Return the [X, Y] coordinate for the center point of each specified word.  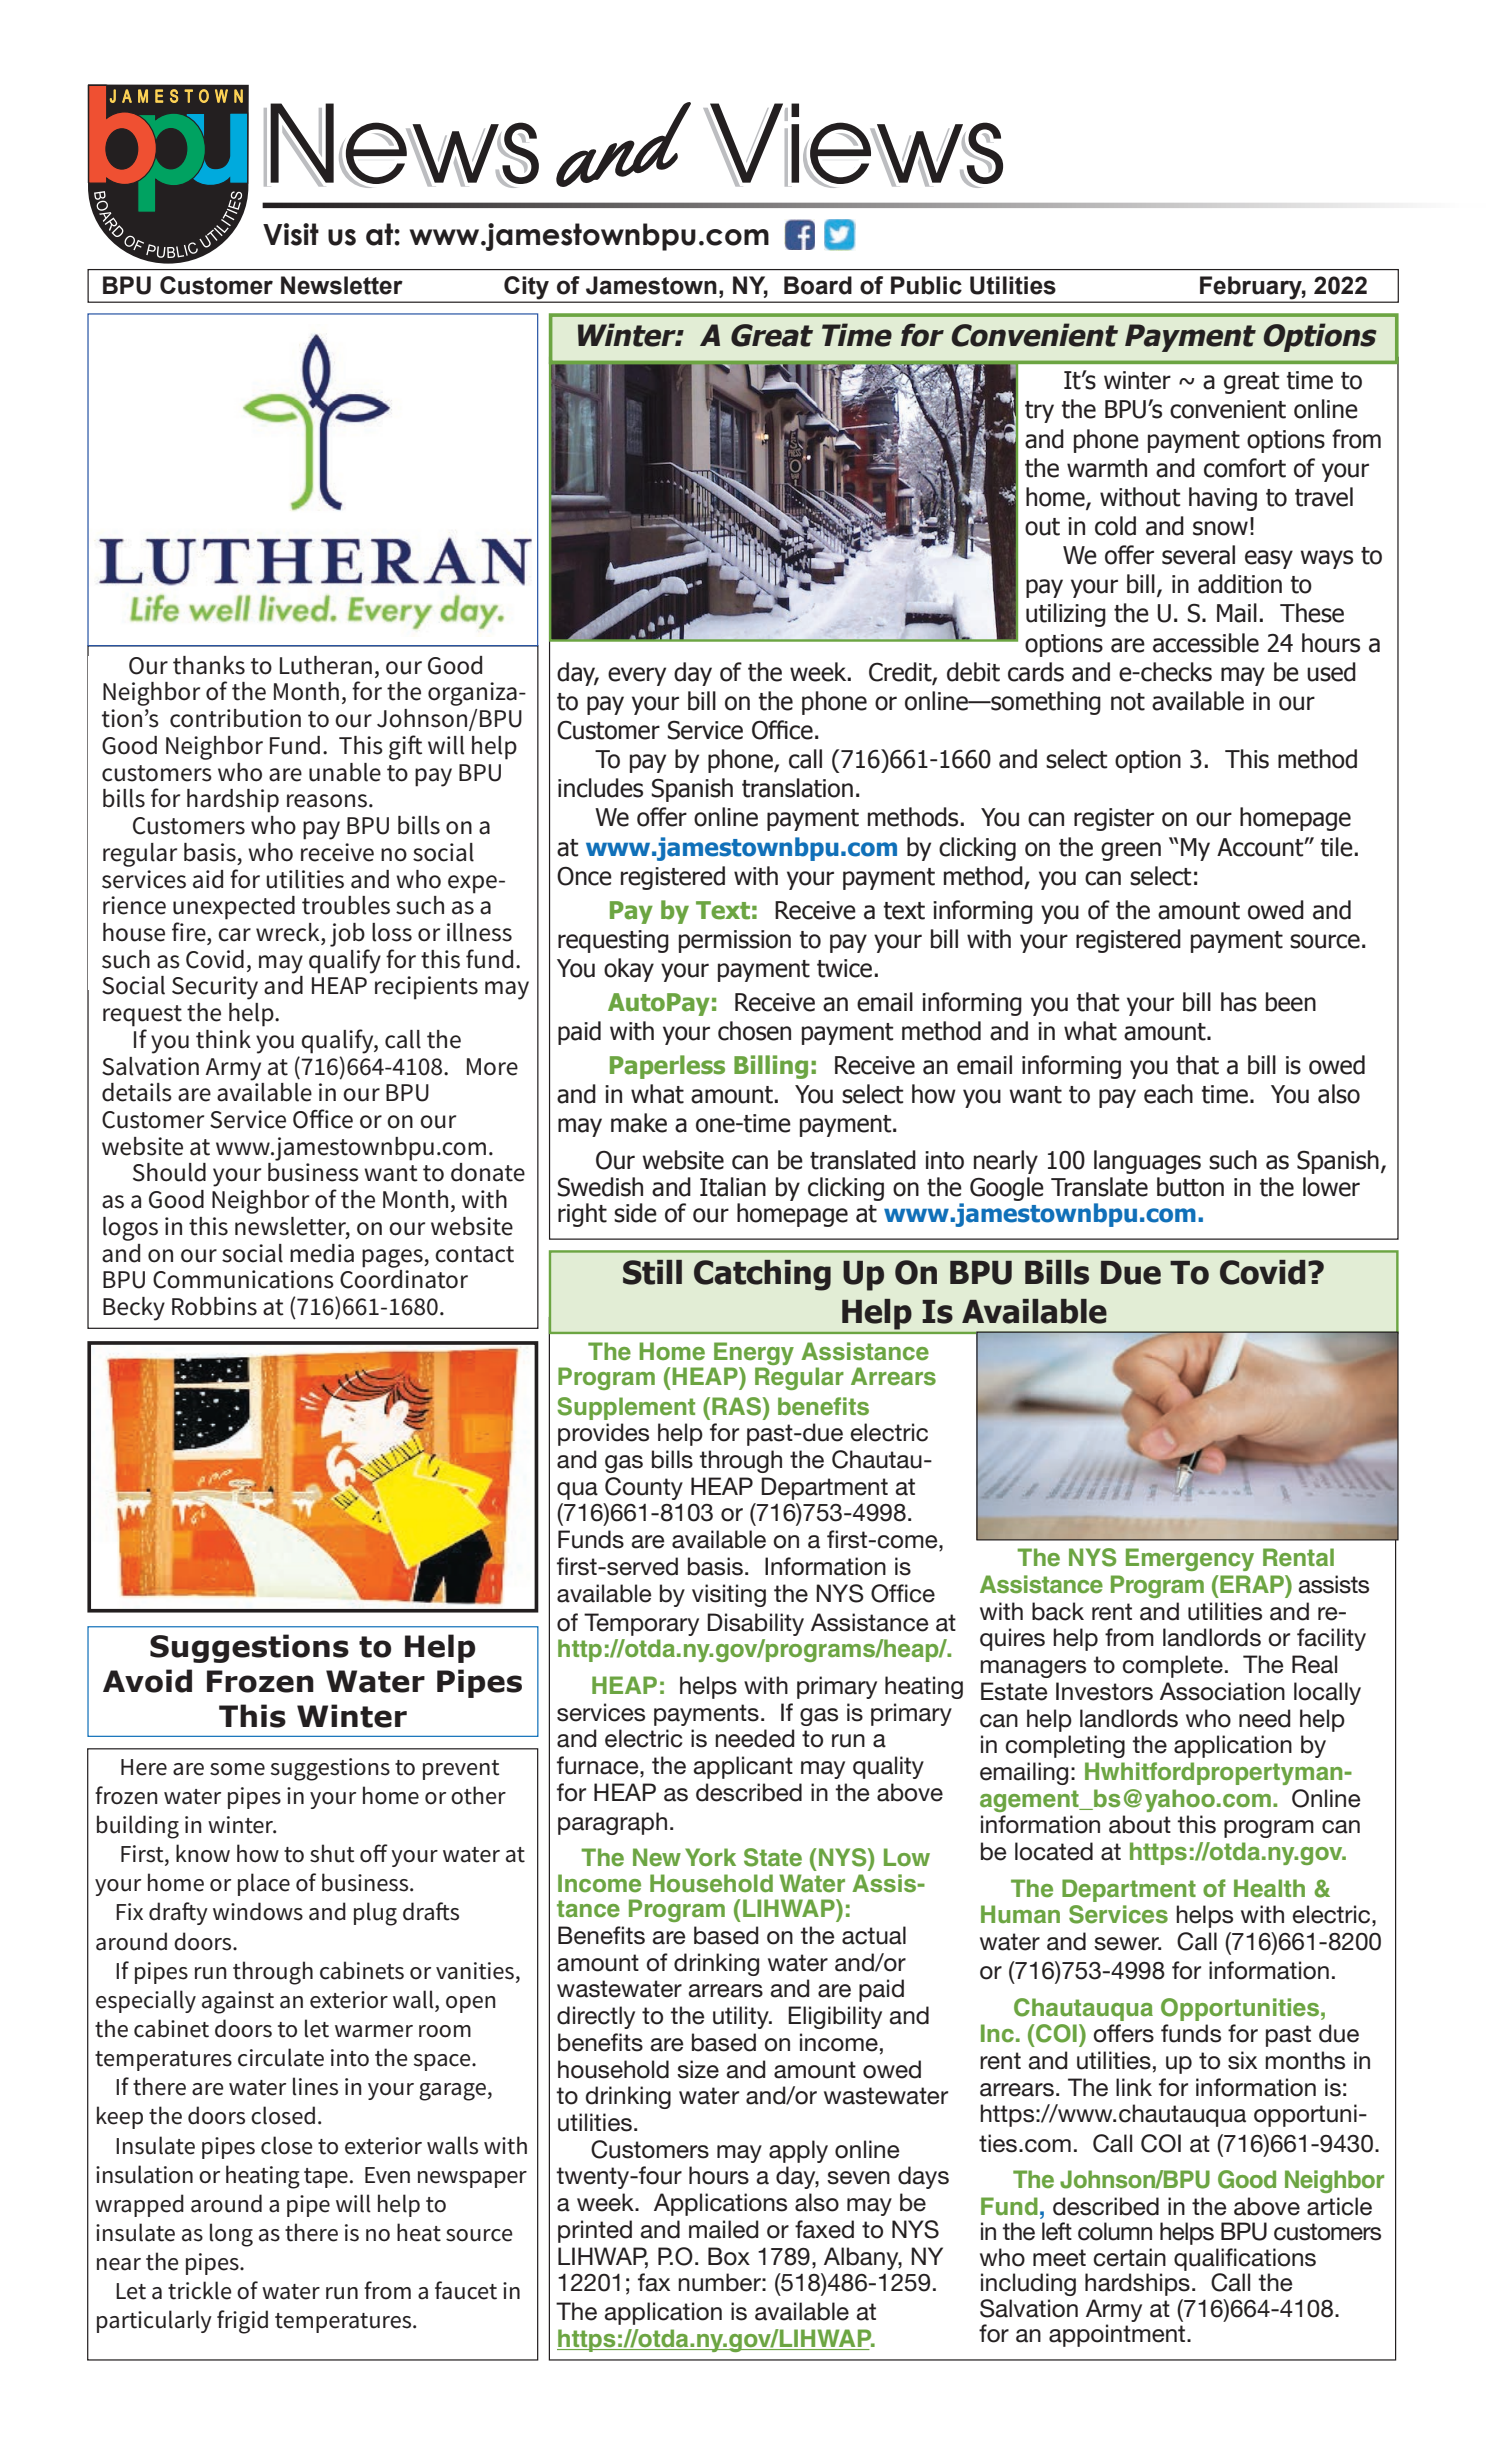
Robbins [214, 1306]
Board [818, 285]
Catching [762, 1275]
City [526, 287]
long [231, 2235]
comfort [1245, 468]
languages [1147, 1162]
